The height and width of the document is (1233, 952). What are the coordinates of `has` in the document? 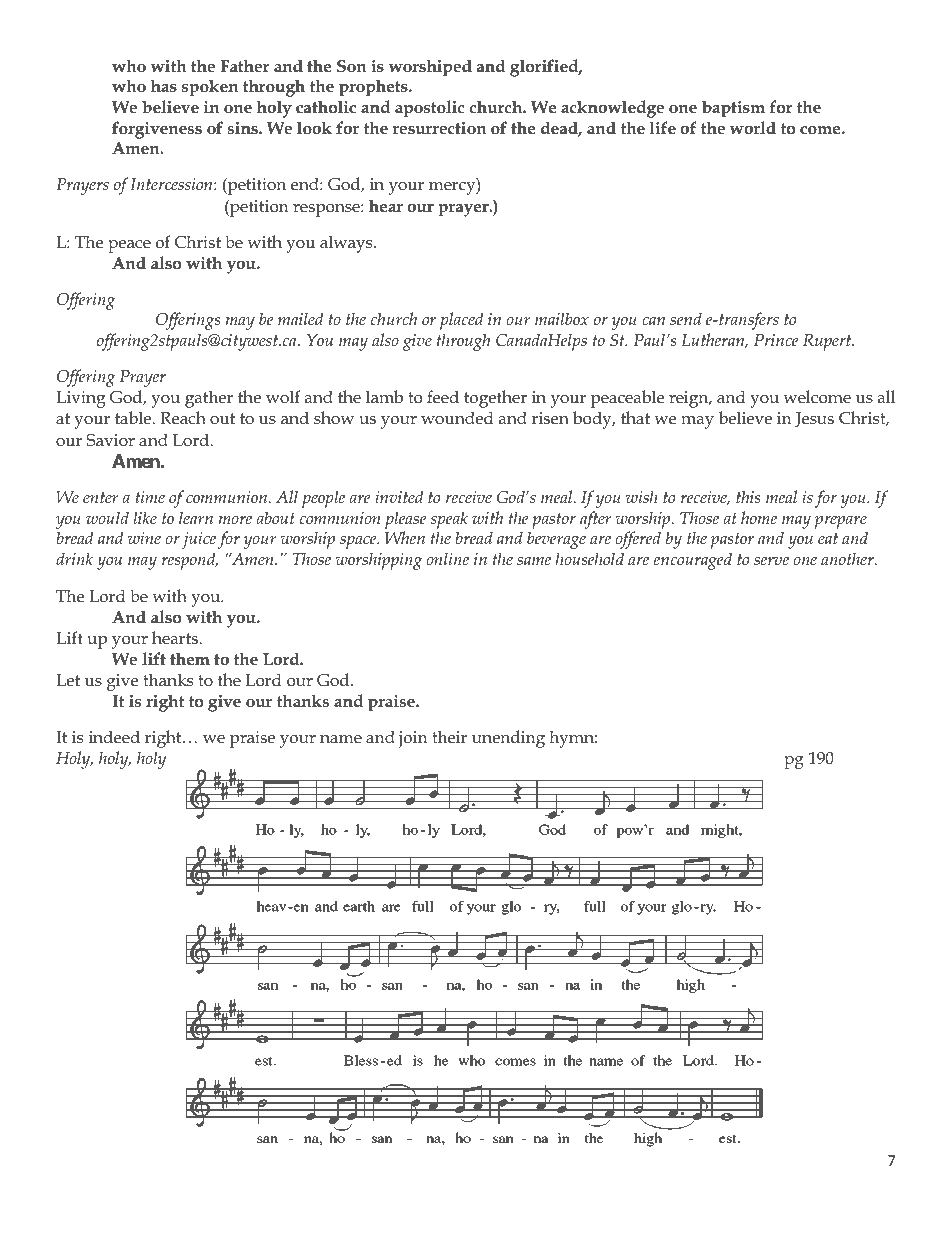 It's located at (164, 86).
